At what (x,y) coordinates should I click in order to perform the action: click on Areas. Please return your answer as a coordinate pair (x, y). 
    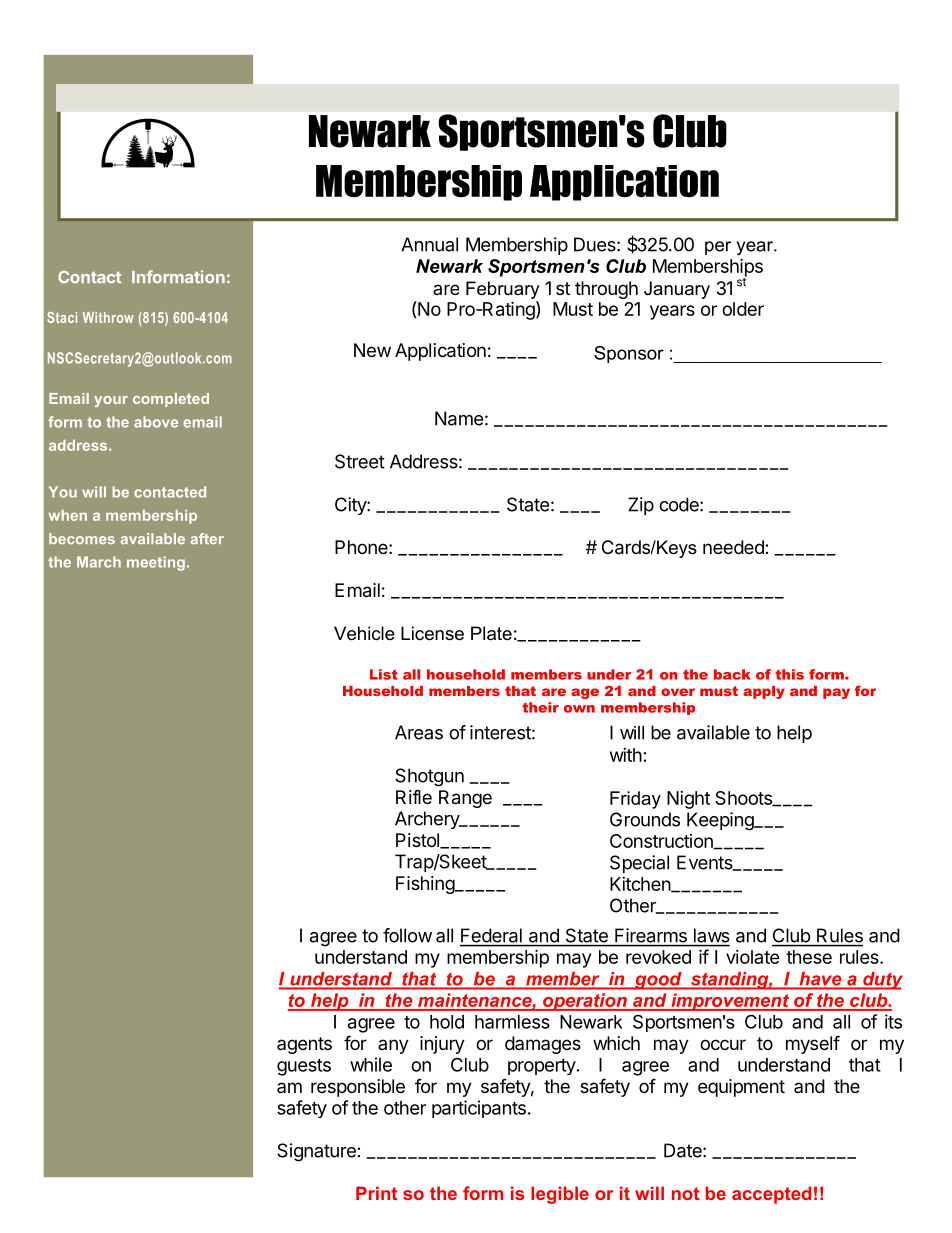
    Looking at the image, I should click on (419, 732).
